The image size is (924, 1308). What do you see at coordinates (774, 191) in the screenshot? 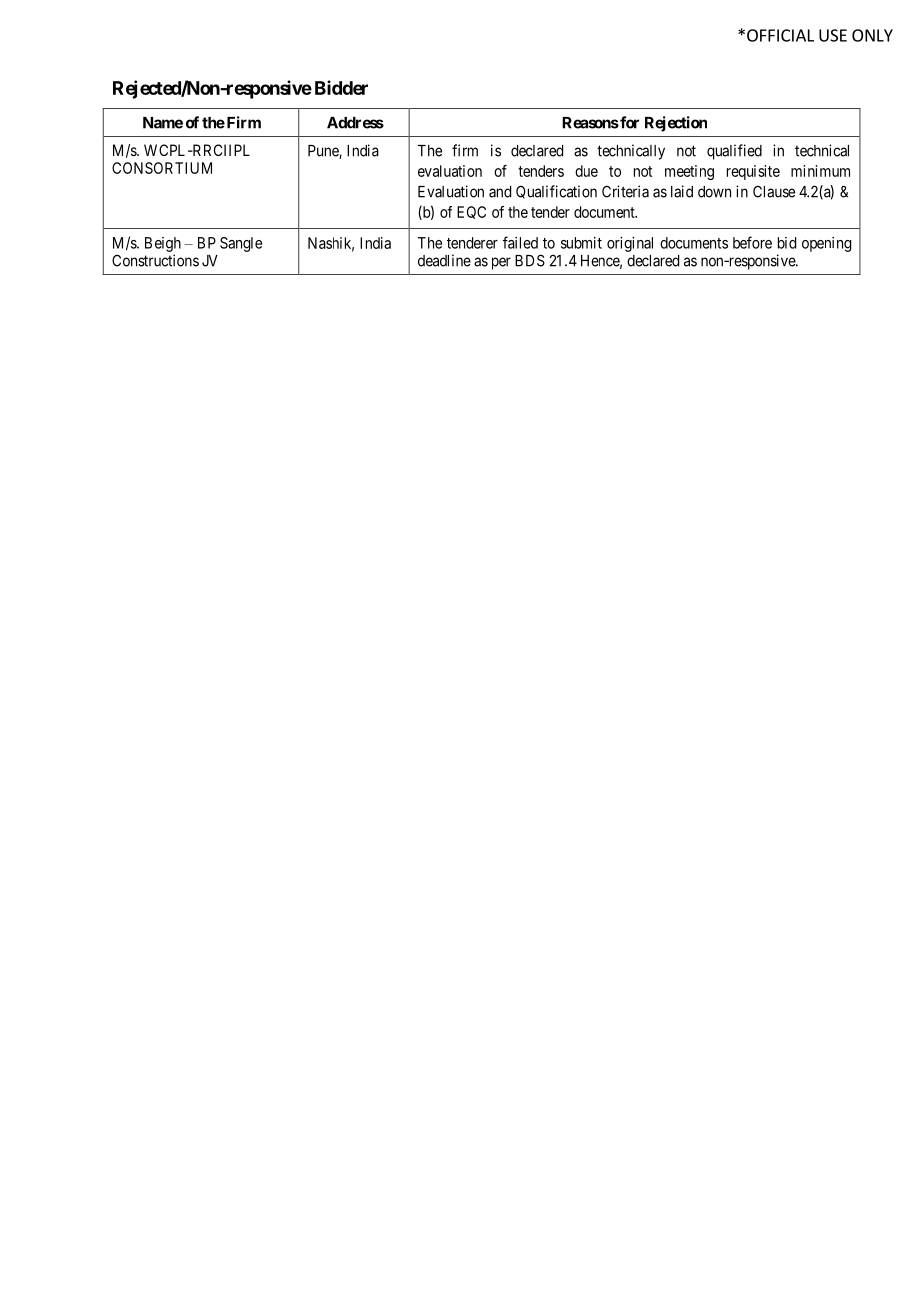
I see `Clause` at bounding box center [774, 191].
